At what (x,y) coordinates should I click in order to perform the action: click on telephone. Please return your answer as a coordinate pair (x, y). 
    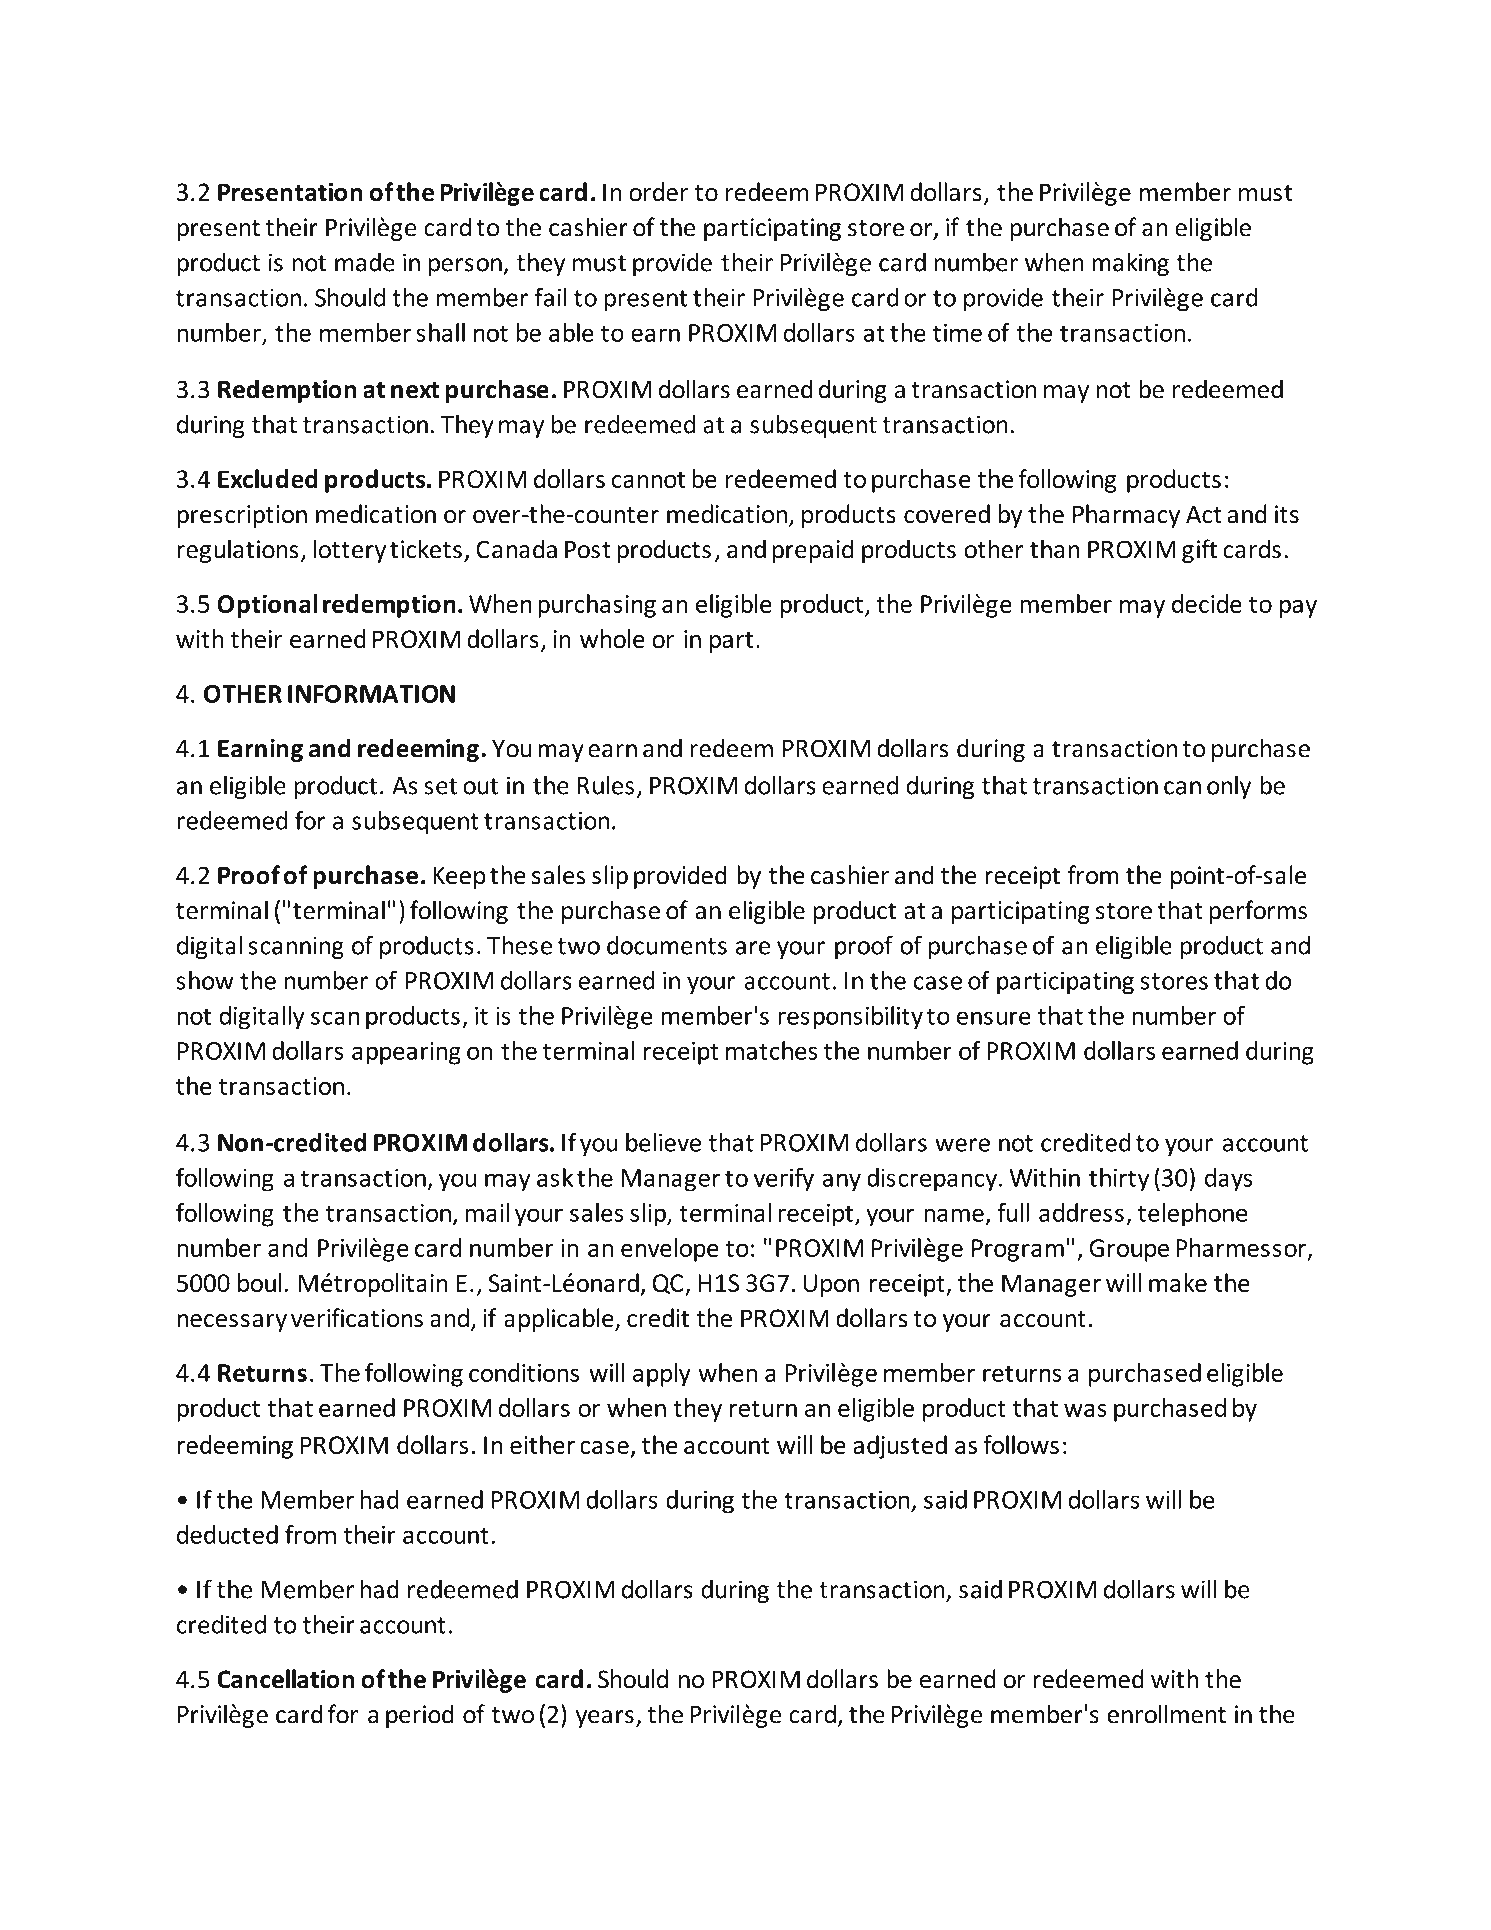
    Looking at the image, I should click on (1192, 1215).
